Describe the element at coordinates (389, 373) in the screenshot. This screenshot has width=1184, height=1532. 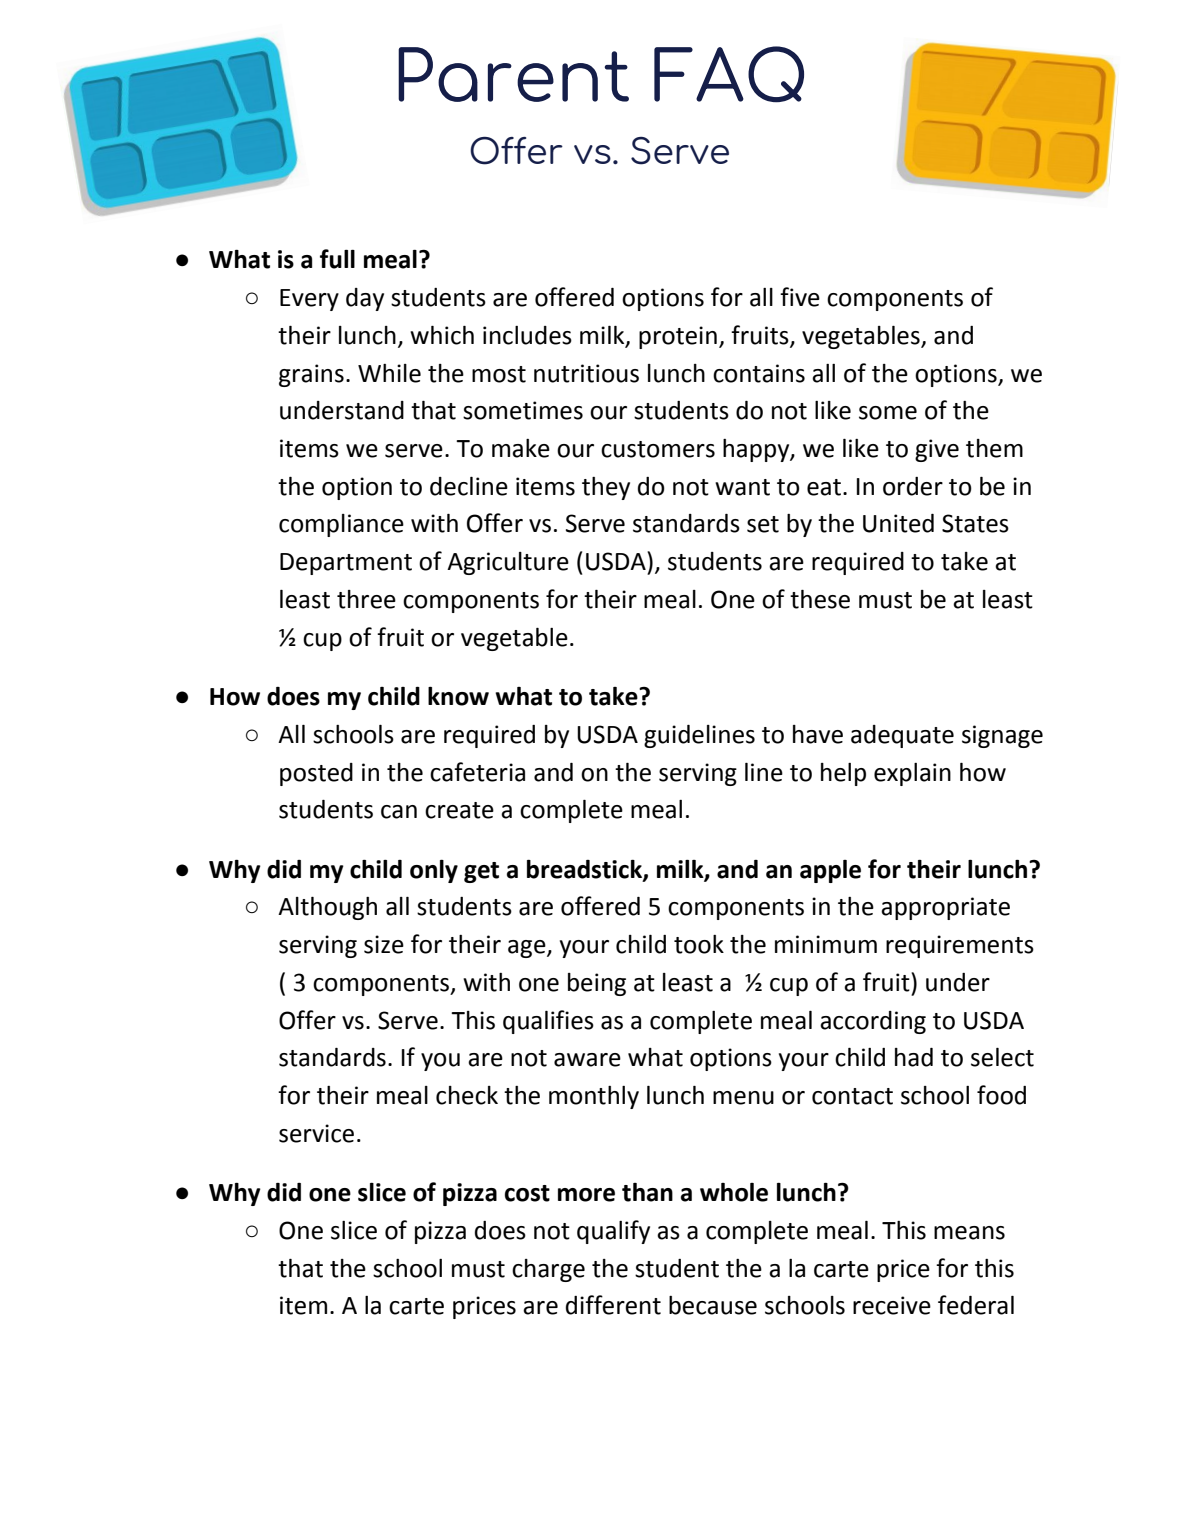
I see `While` at that location.
